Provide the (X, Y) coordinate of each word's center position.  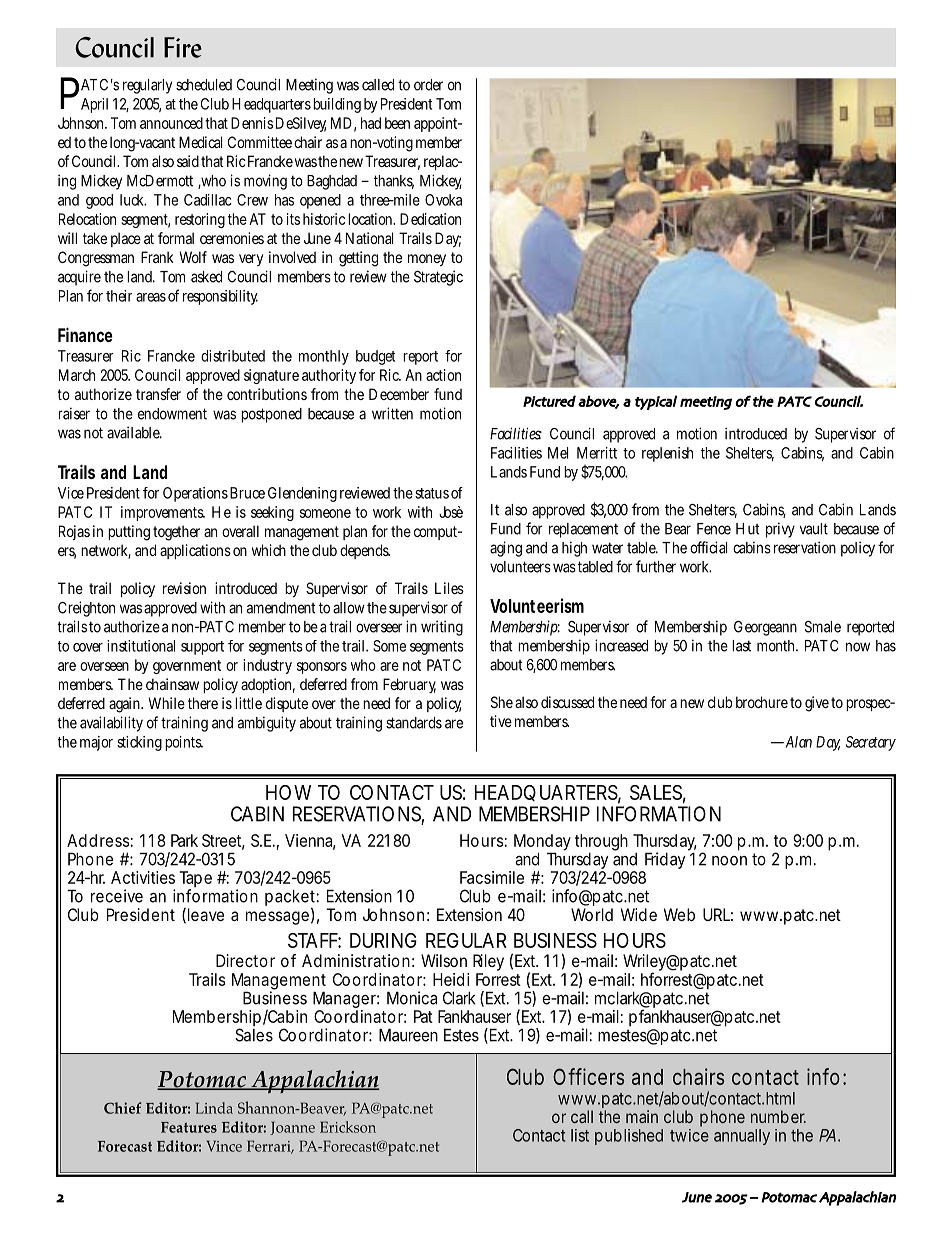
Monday (542, 843)
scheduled (204, 85)
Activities (143, 877)
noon (729, 861)
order (428, 85)
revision (184, 588)
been (397, 123)
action (443, 375)
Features (189, 1127)
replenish (667, 454)
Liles (449, 588)
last (741, 646)
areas (151, 297)
